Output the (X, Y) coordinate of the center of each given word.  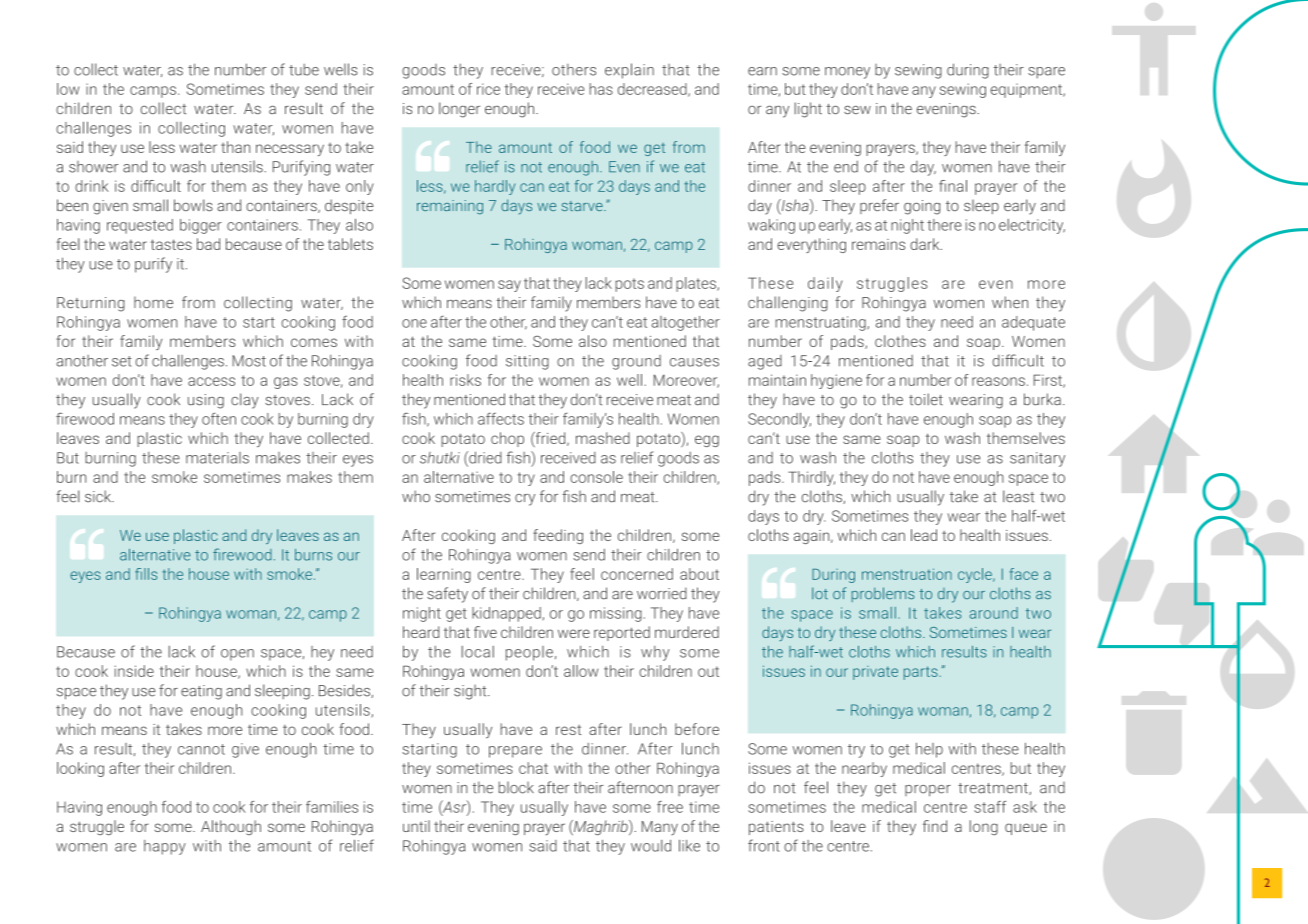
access (211, 381)
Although (231, 827)
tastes (171, 244)
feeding (558, 536)
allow (581, 671)
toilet (926, 399)
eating (201, 692)
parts (922, 673)
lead (924, 535)
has (601, 89)
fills (146, 574)
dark (926, 244)
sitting (527, 362)
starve (583, 206)
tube (304, 70)
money (847, 73)
